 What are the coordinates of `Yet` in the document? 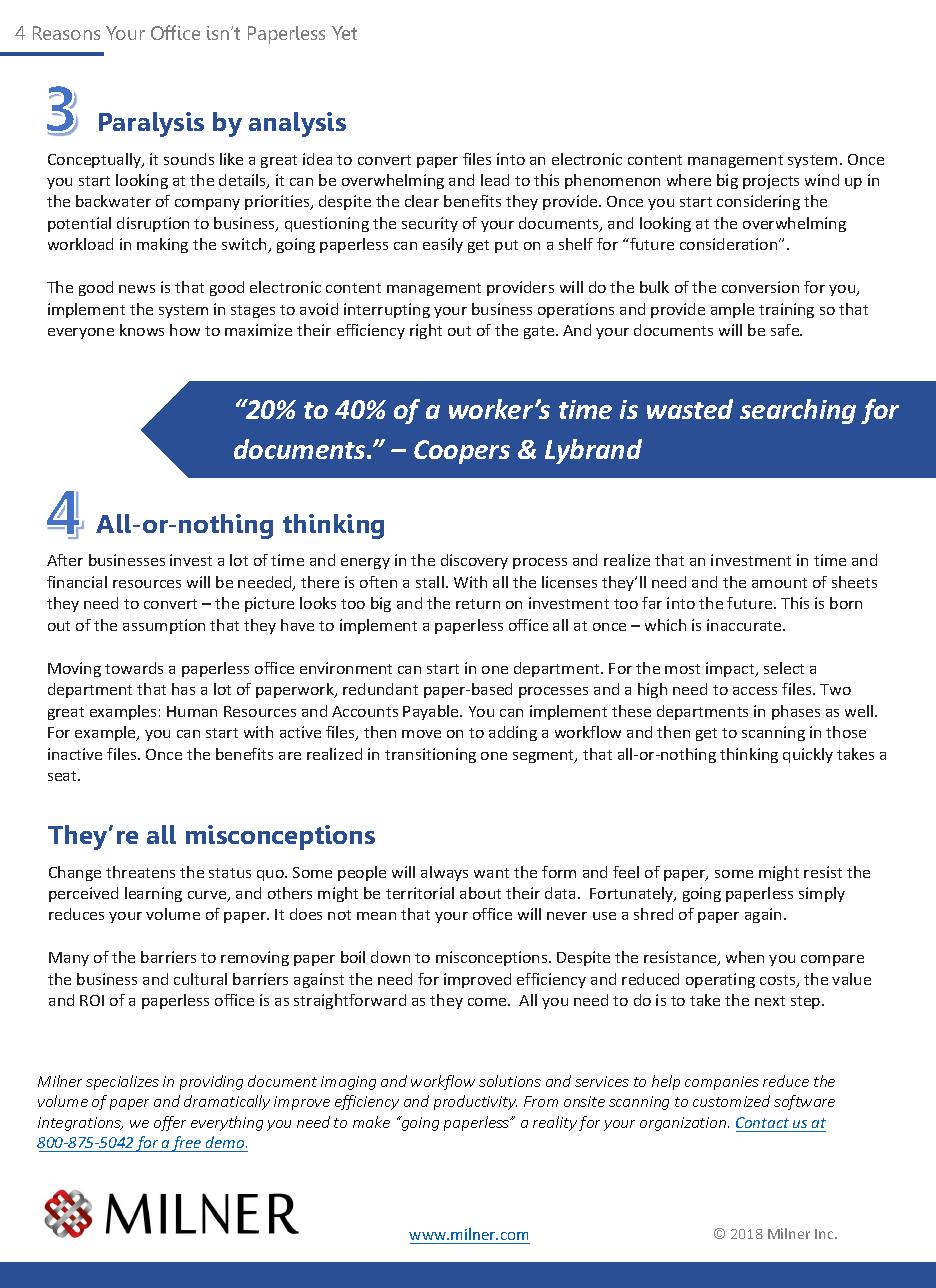 It's located at (344, 33).
